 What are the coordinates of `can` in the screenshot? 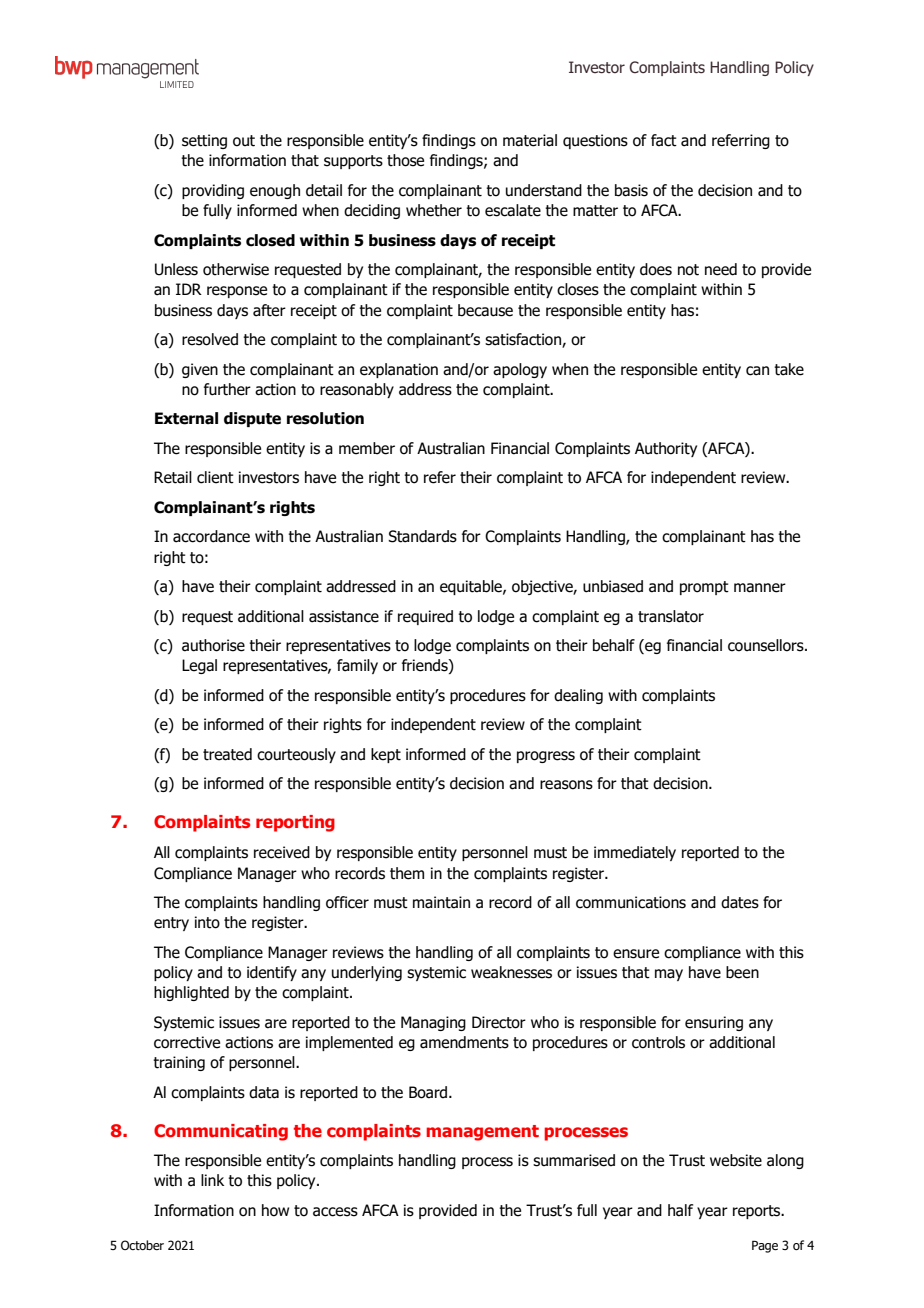 It's located at (757, 371).
